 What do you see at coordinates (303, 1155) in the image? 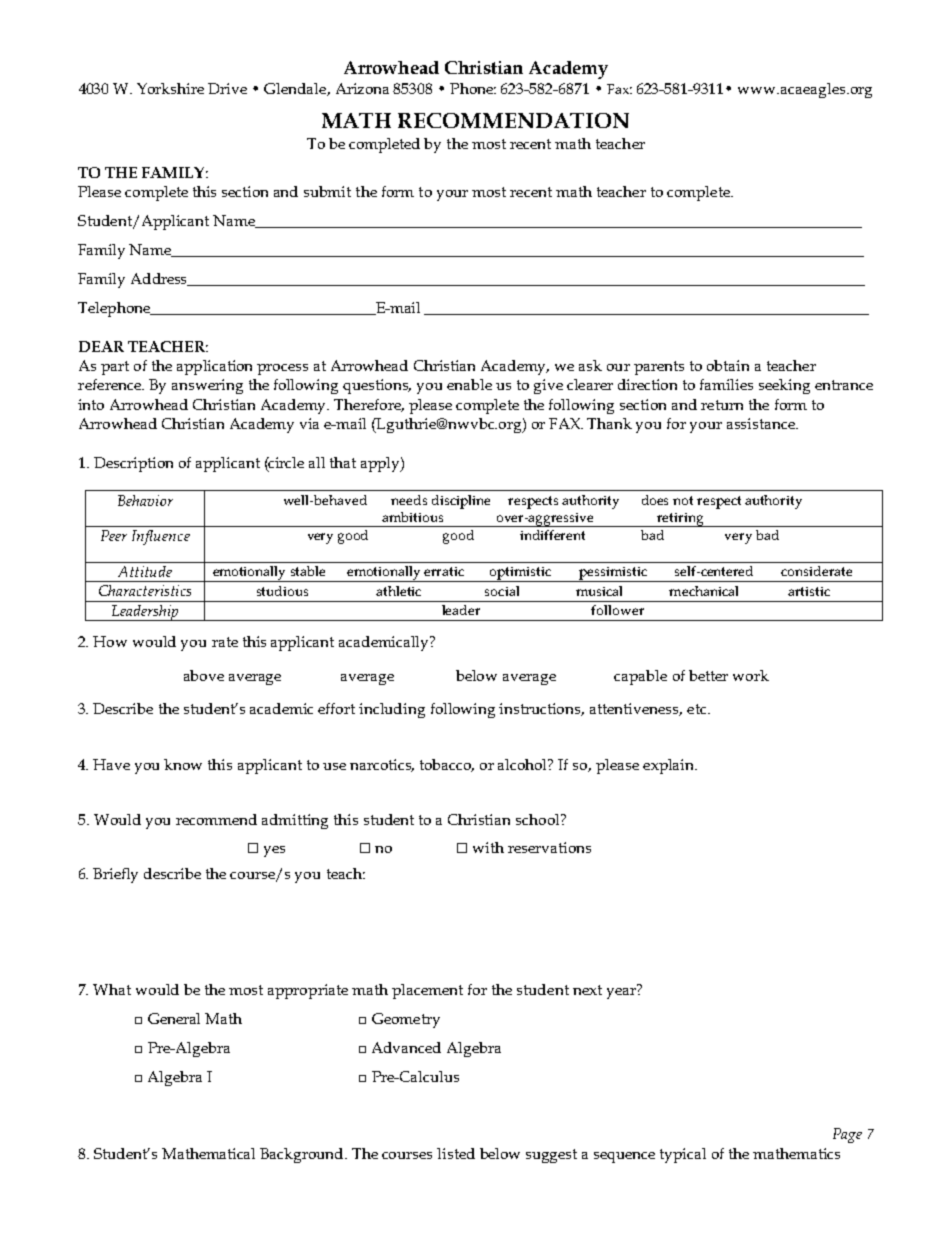
I see `Background` at bounding box center [303, 1155].
